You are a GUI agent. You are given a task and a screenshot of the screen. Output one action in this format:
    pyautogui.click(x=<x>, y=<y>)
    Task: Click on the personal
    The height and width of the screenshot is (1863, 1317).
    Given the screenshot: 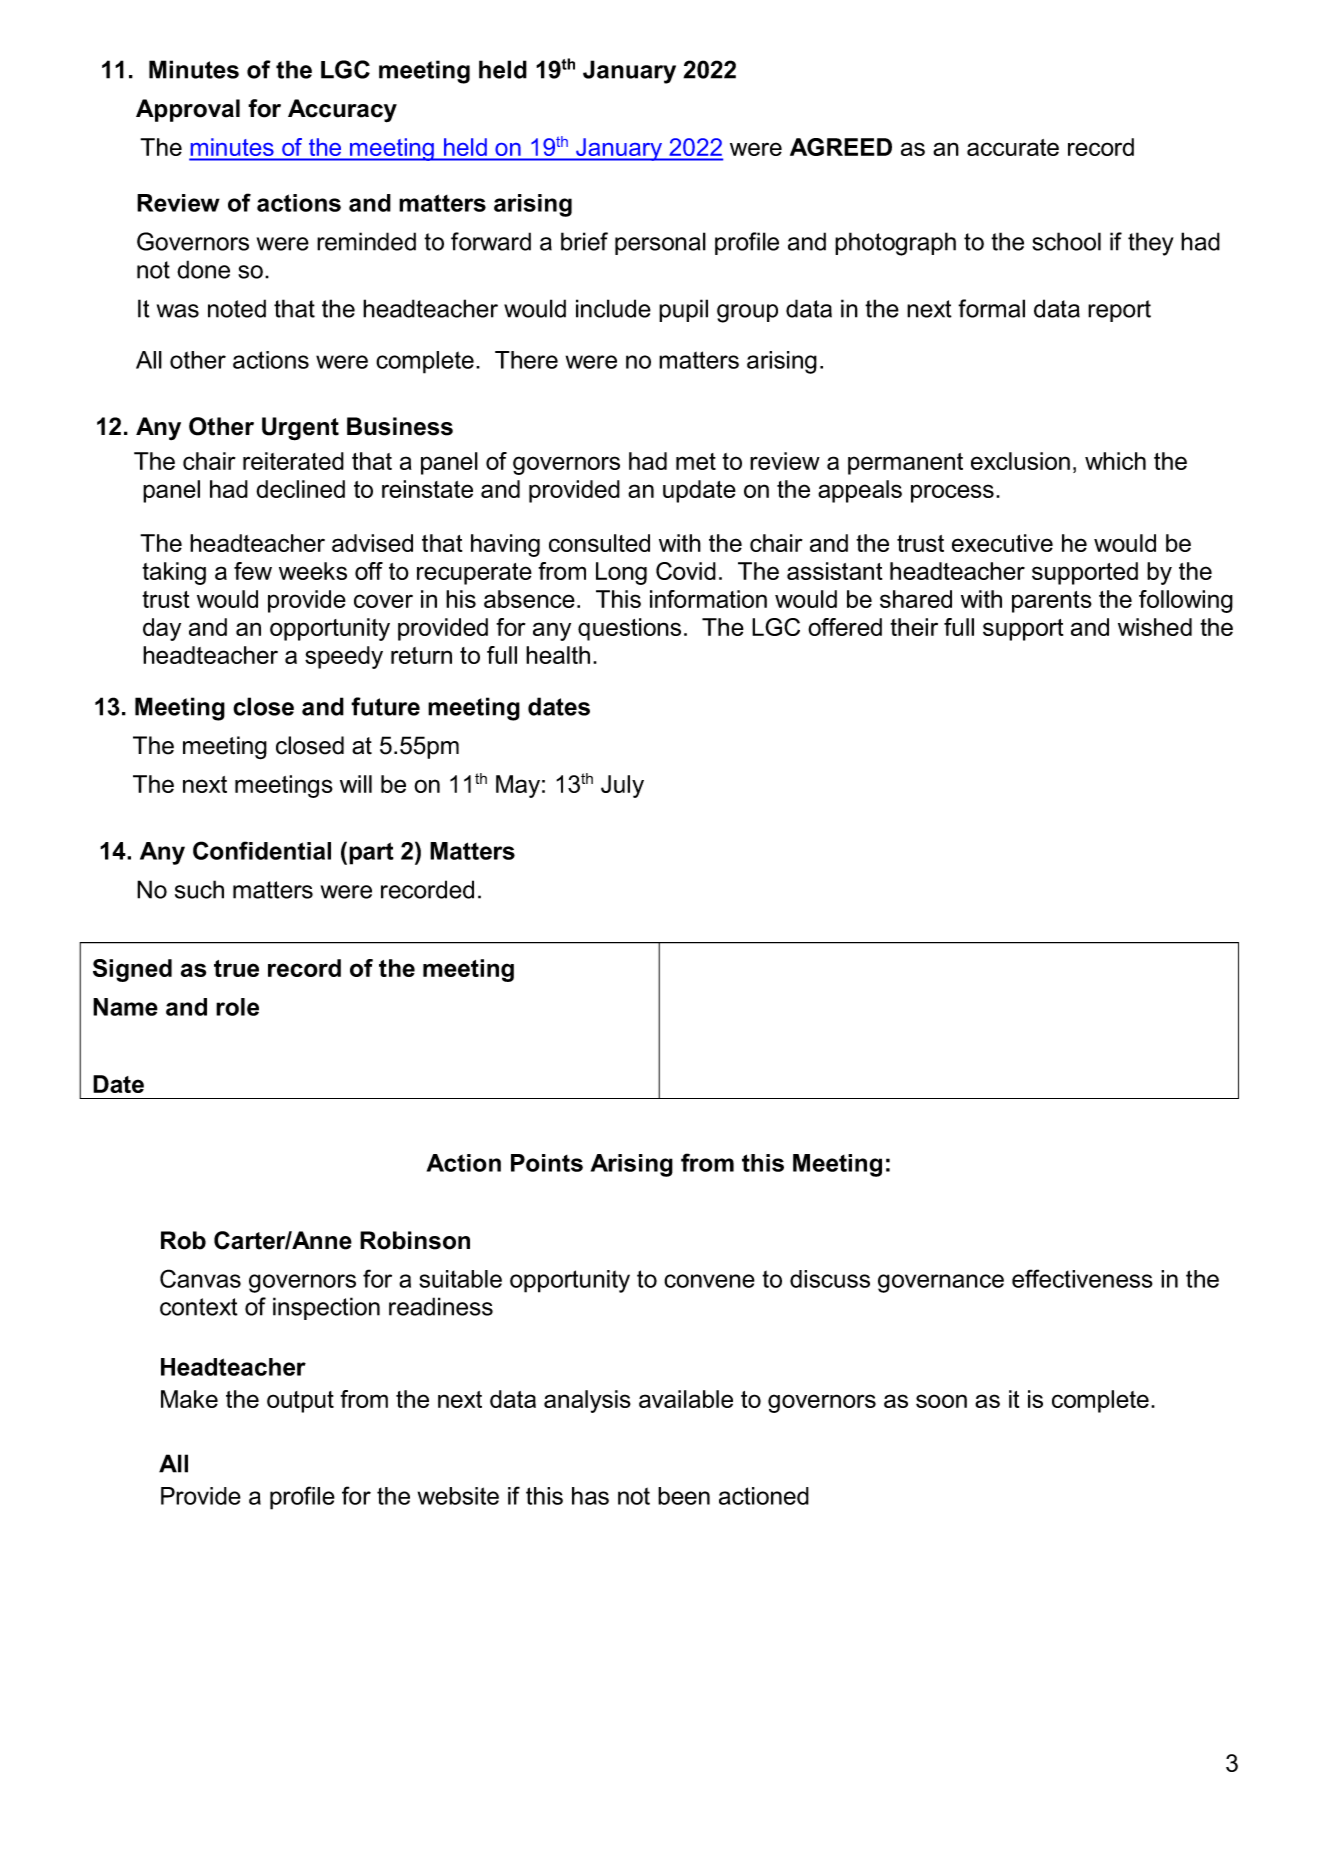 What is the action you would take?
    pyautogui.click(x=660, y=243)
